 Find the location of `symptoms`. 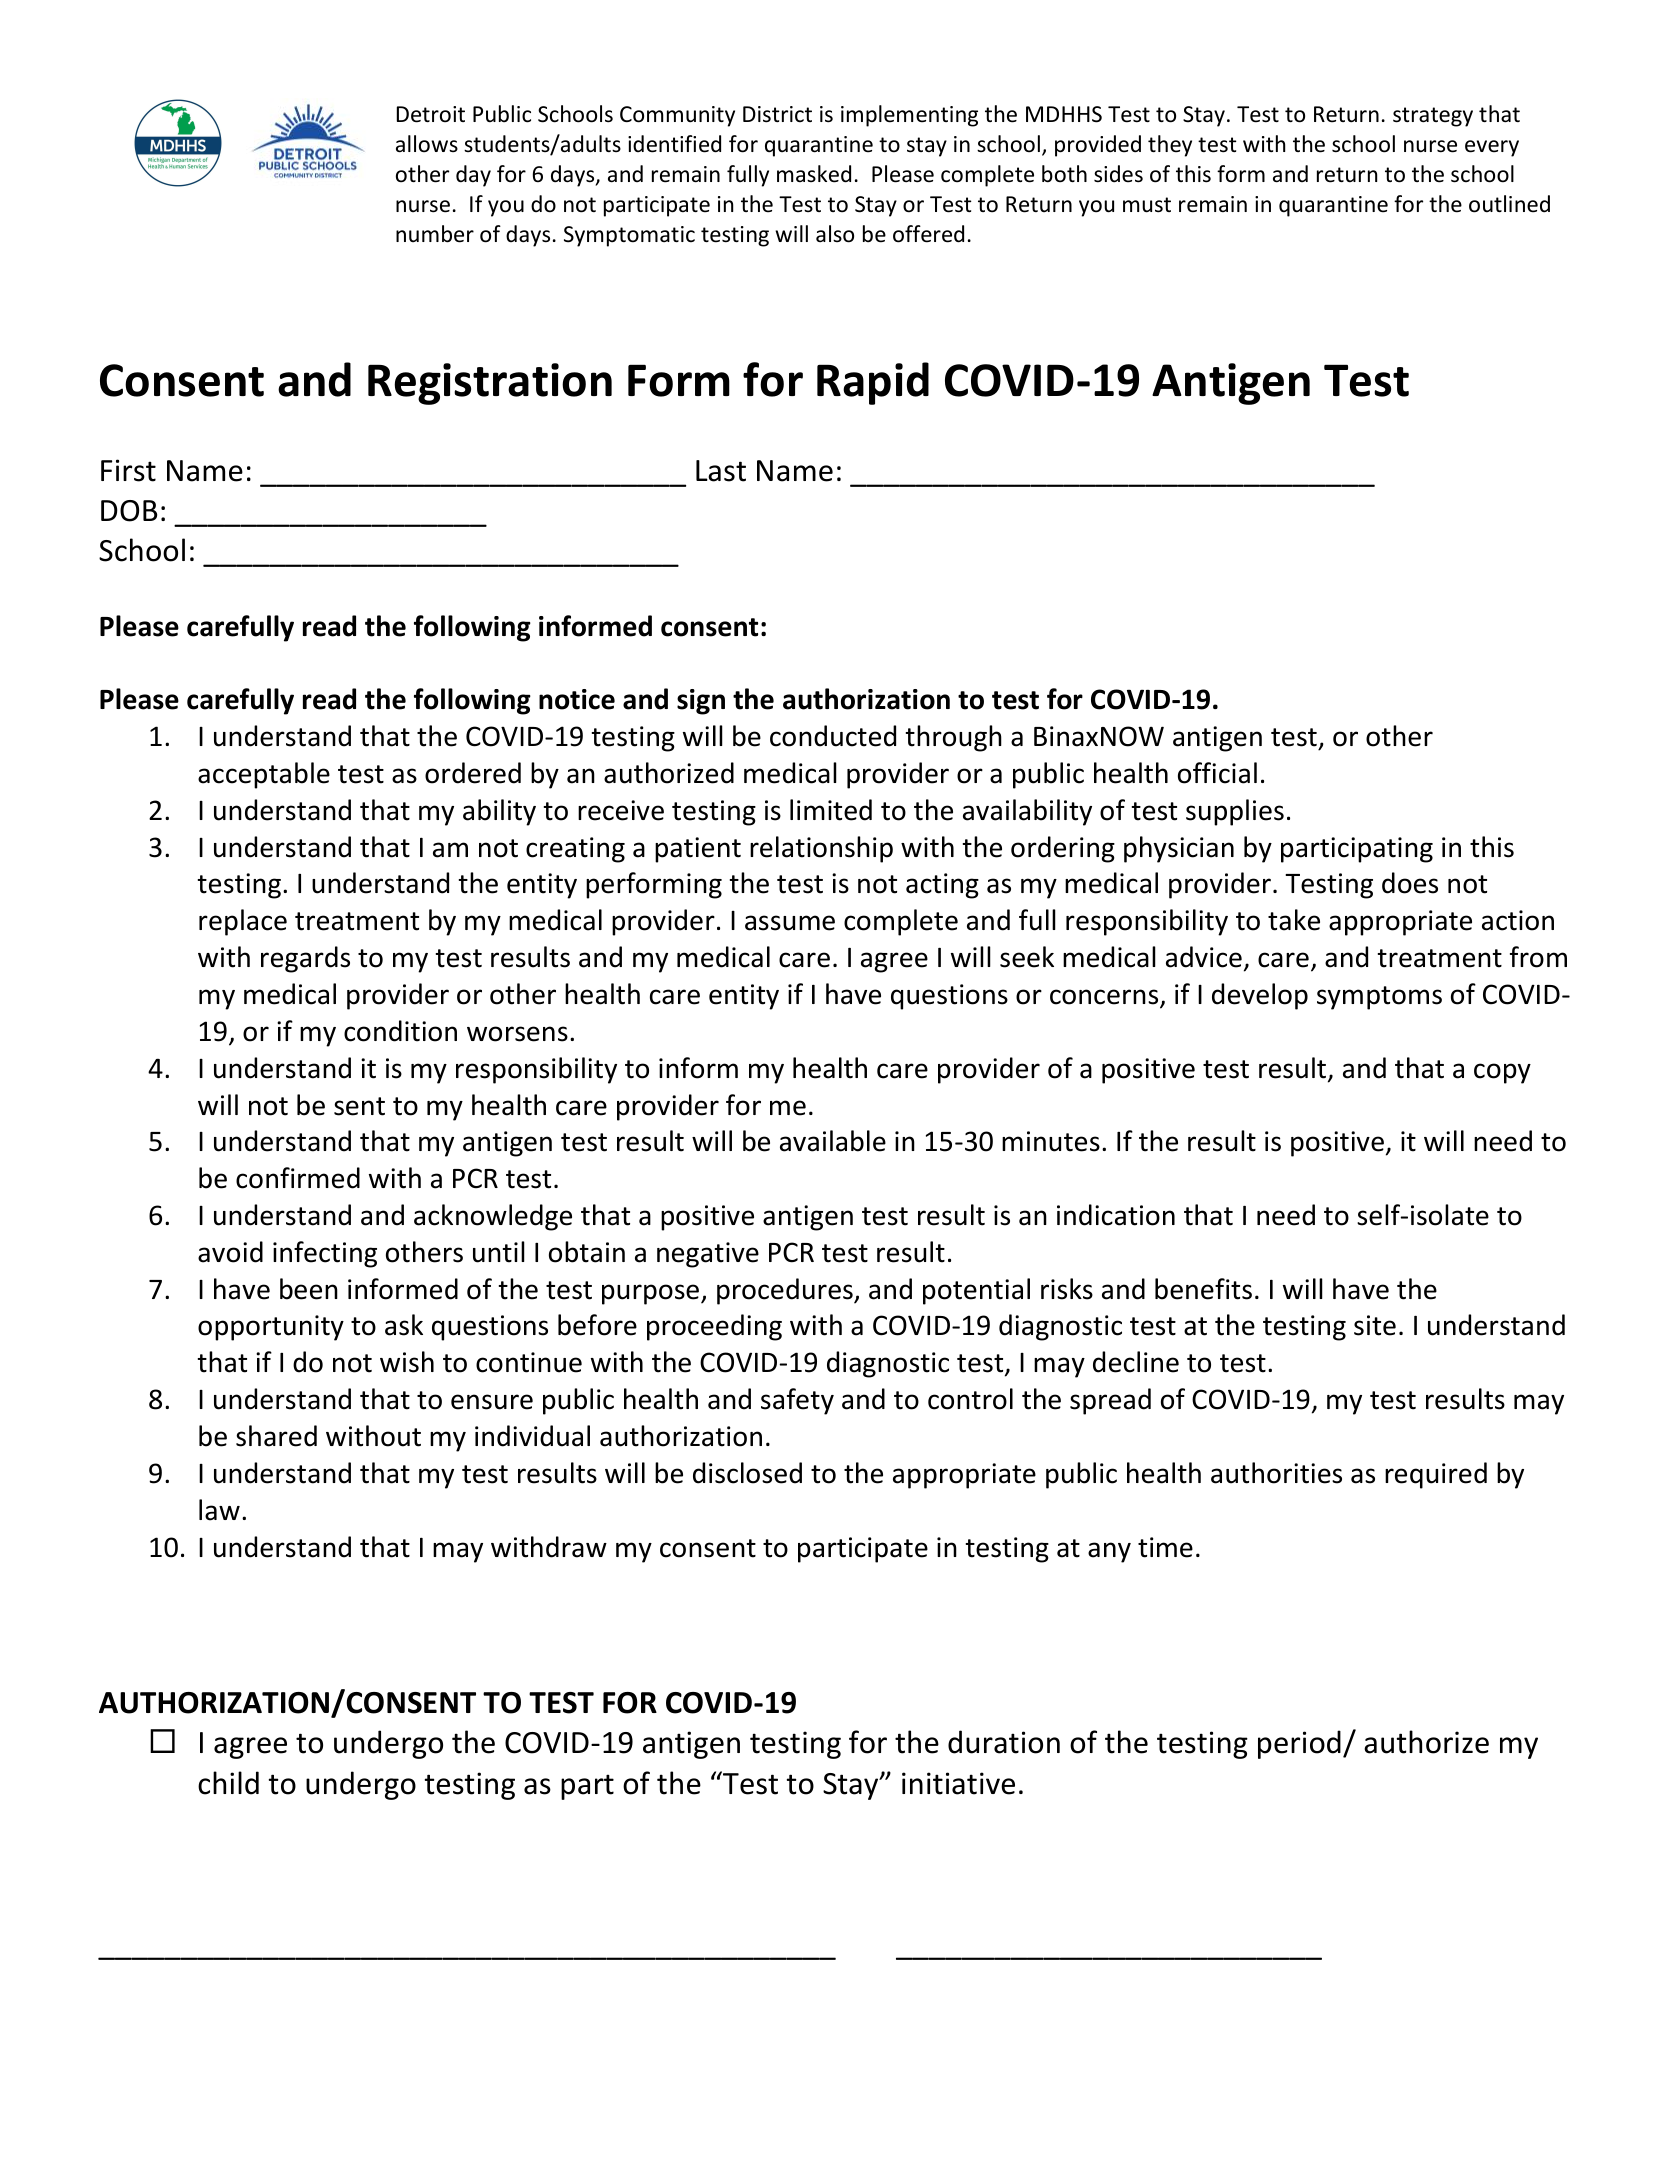

symptoms is located at coordinates (1379, 998).
